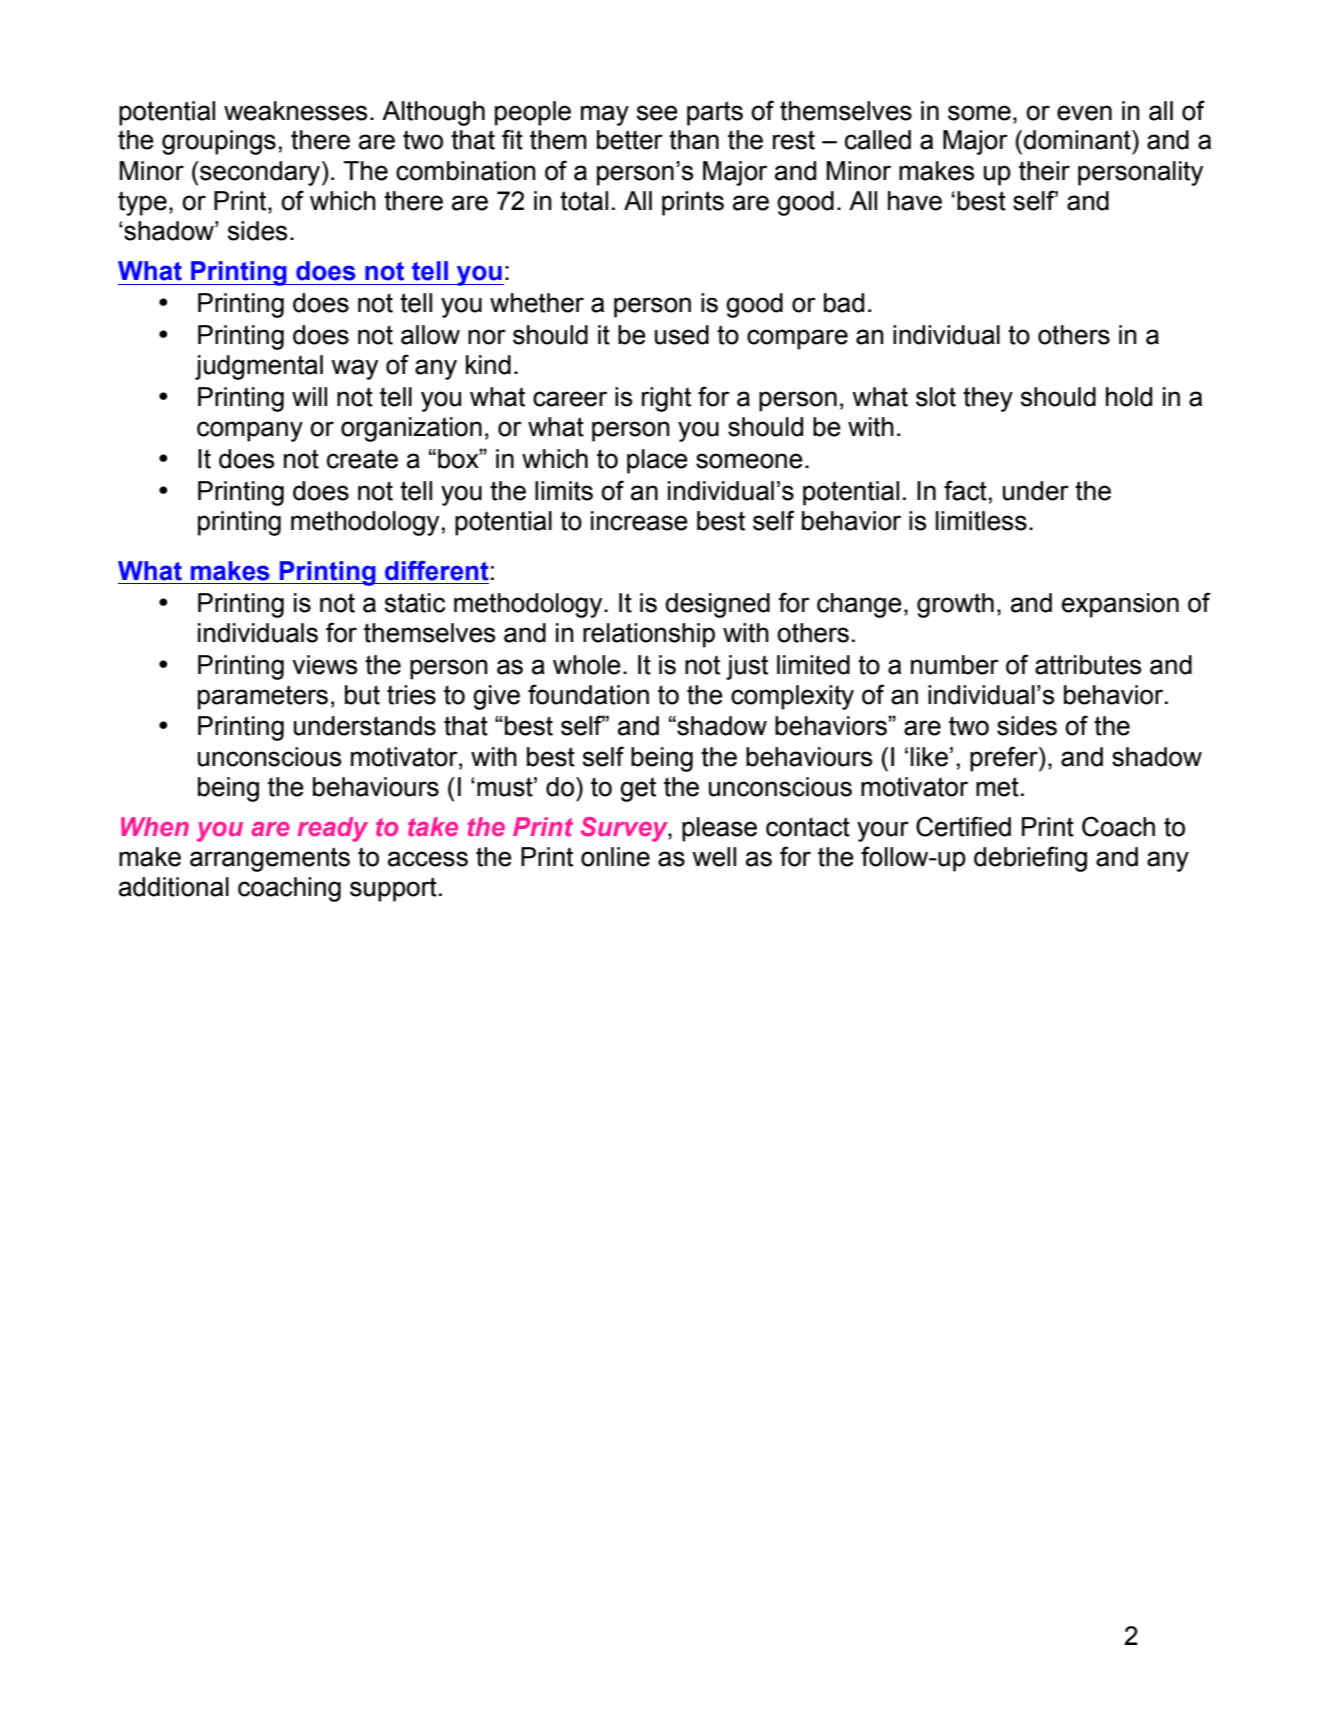  Describe the element at coordinates (537, 303) in the screenshot. I see `whether` at that location.
